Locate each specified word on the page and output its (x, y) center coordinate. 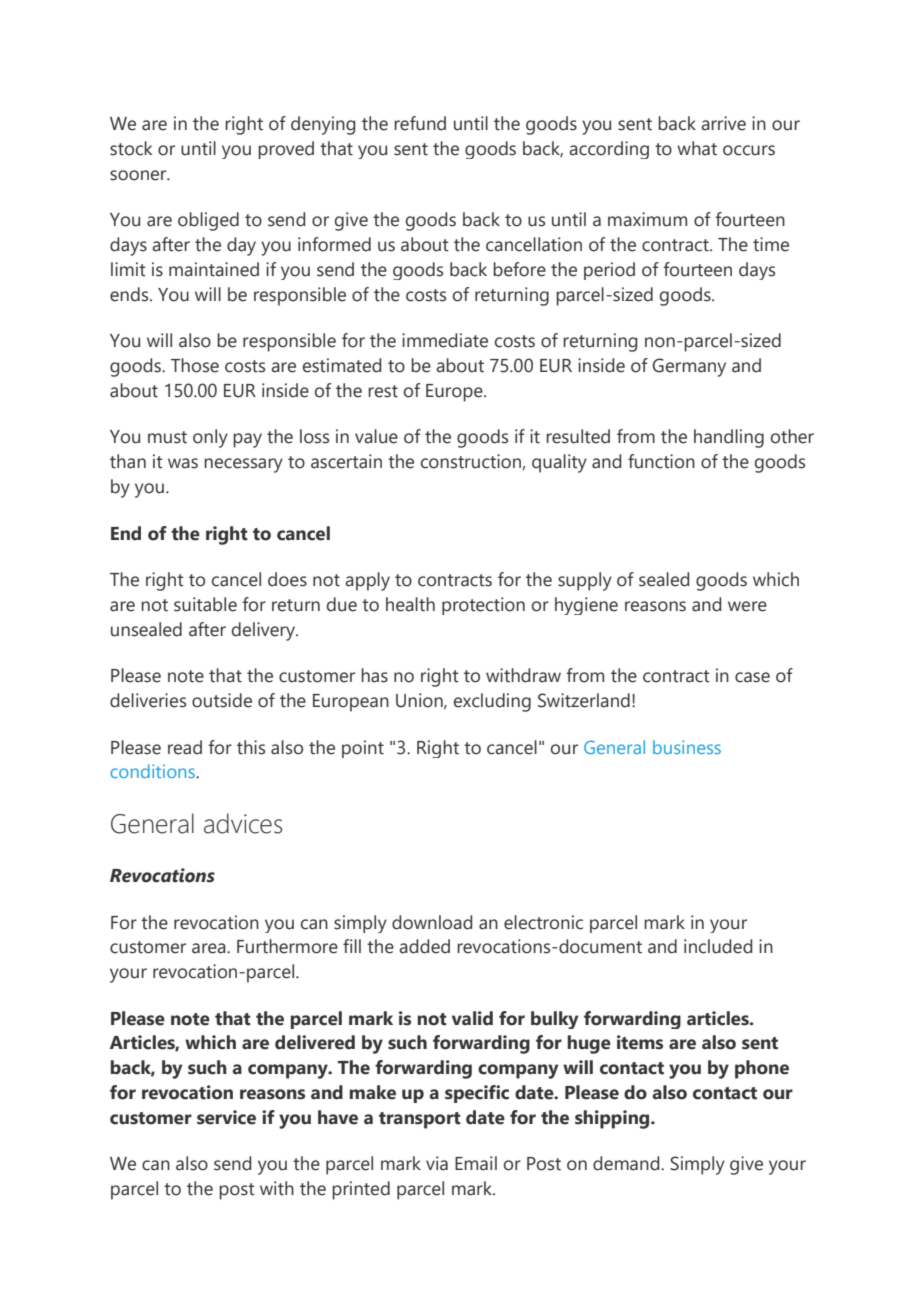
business (687, 747)
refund (420, 123)
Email (476, 1163)
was (183, 463)
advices (243, 823)
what (697, 148)
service (226, 1117)
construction (471, 461)
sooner (139, 175)
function (661, 461)
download (432, 922)
